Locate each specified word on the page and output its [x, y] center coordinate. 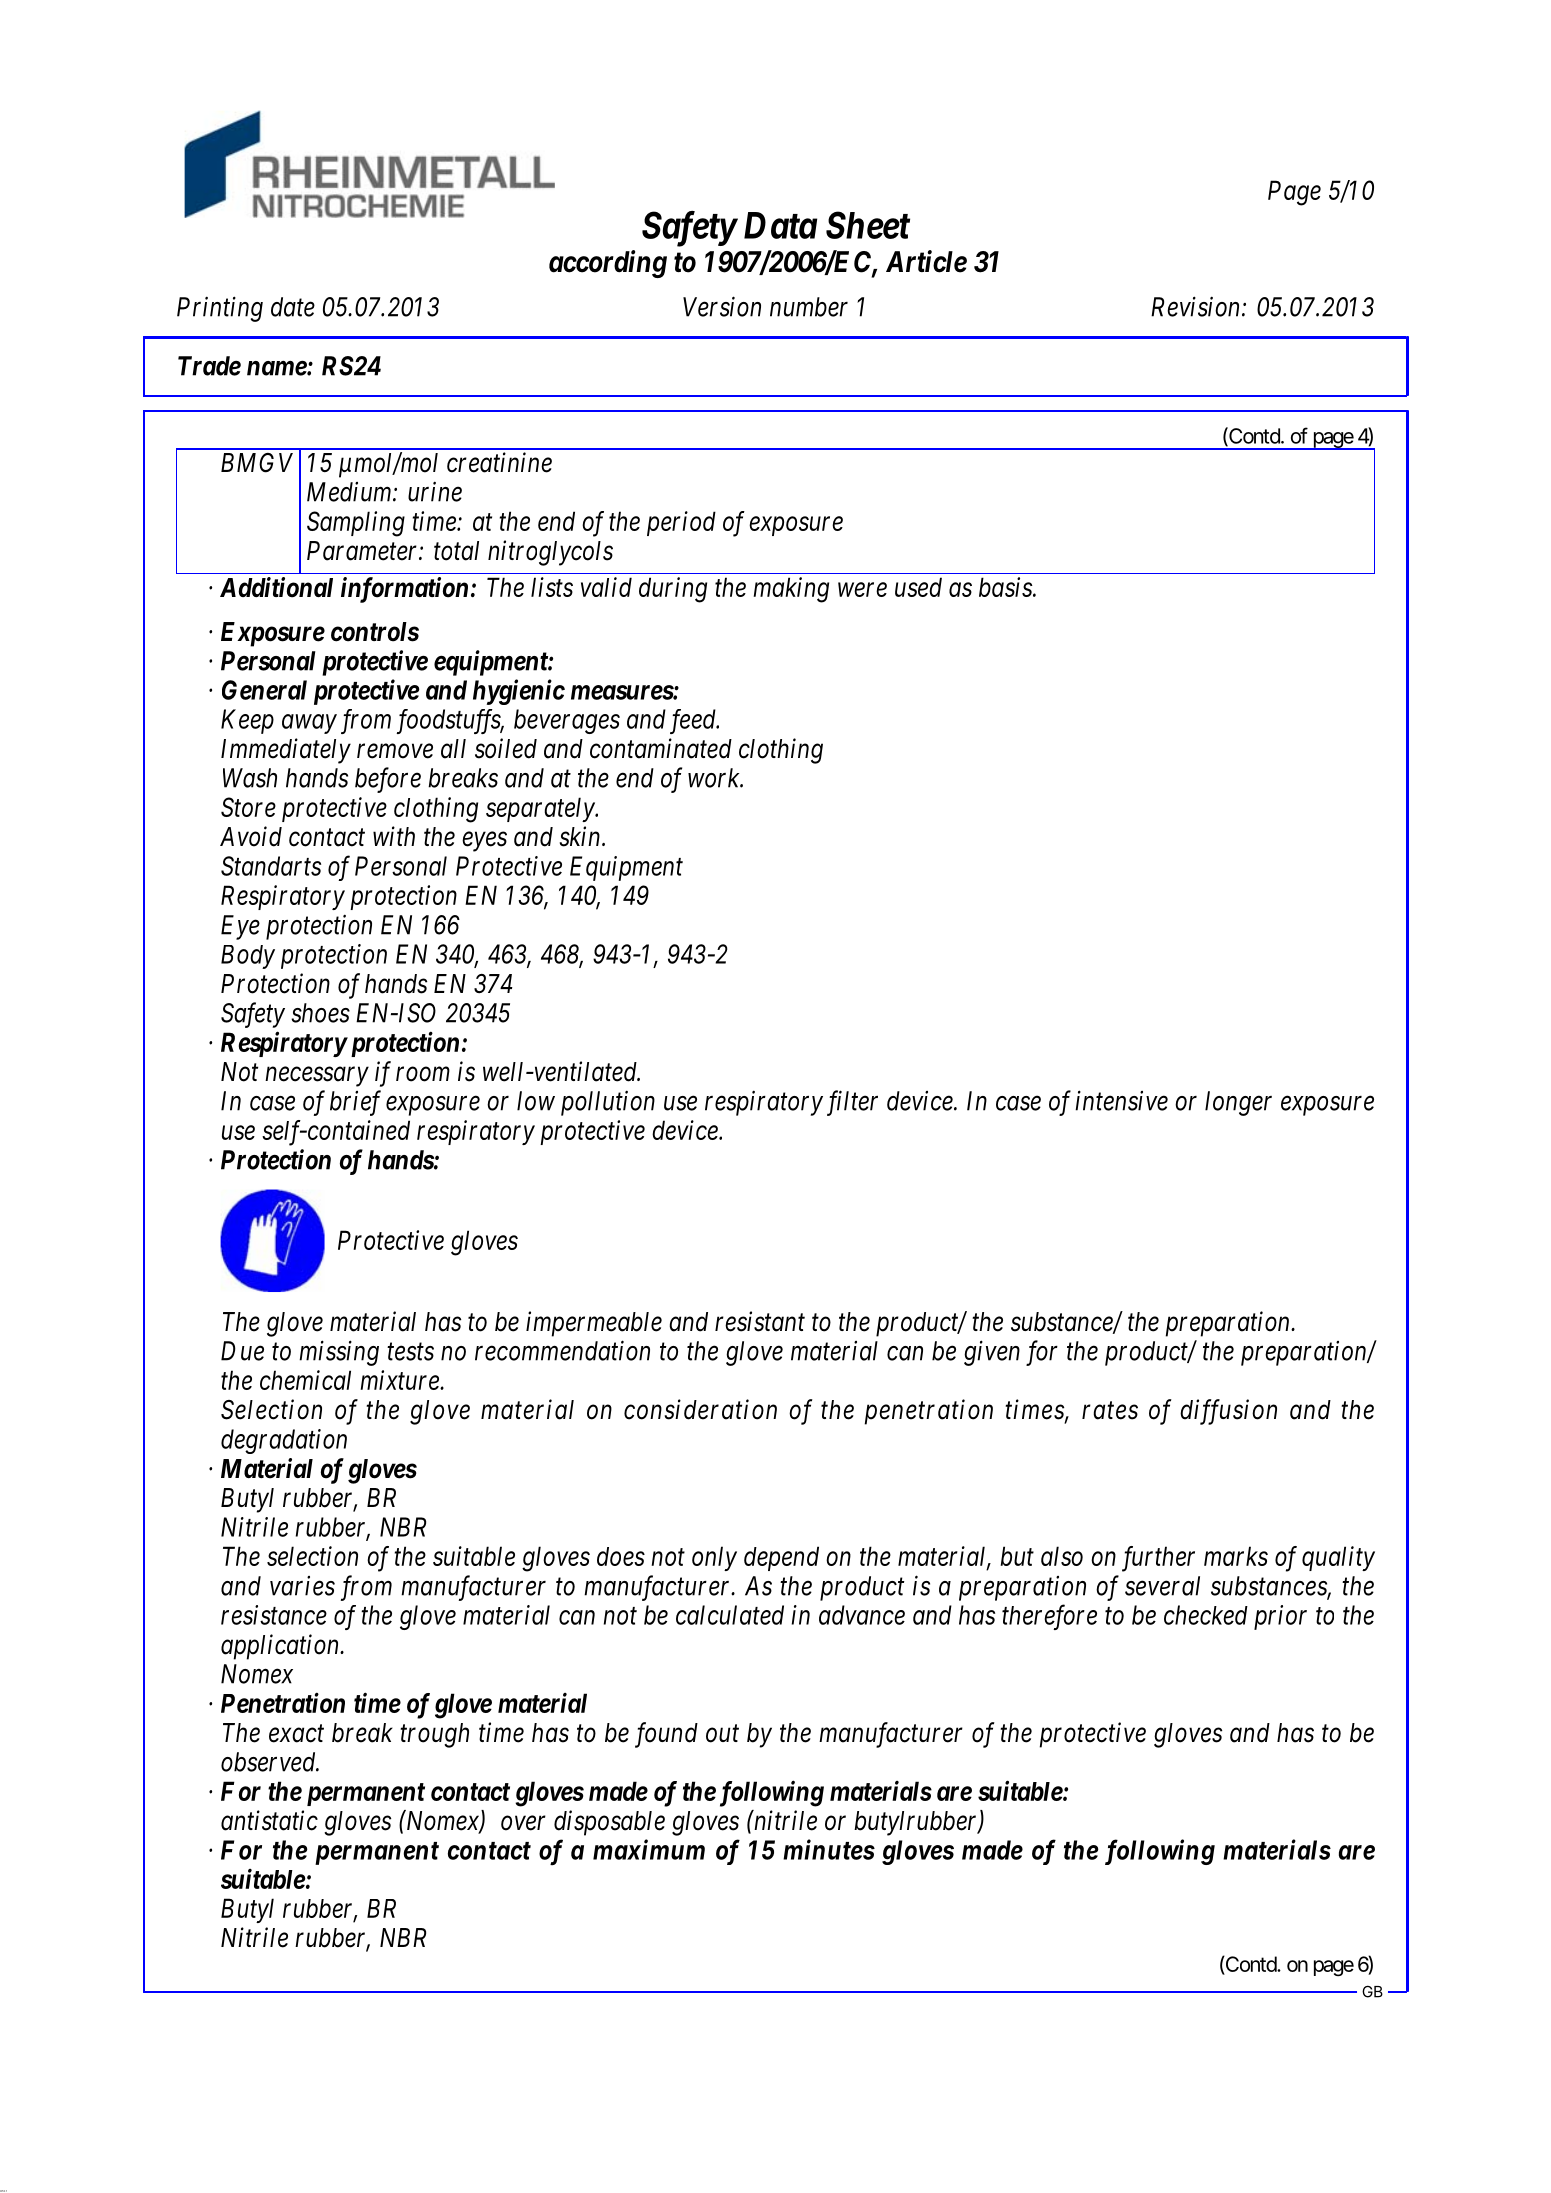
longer [1238, 1103]
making [791, 590]
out [722, 1734]
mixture [400, 1380]
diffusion [1228, 1412]
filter [852, 1103]
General [264, 690]
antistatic [269, 1820]
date [293, 307]
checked [1206, 1615]
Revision [1197, 307]
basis [1006, 587]
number [809, 307]
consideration [700, 1409]
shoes [320, 1013]
